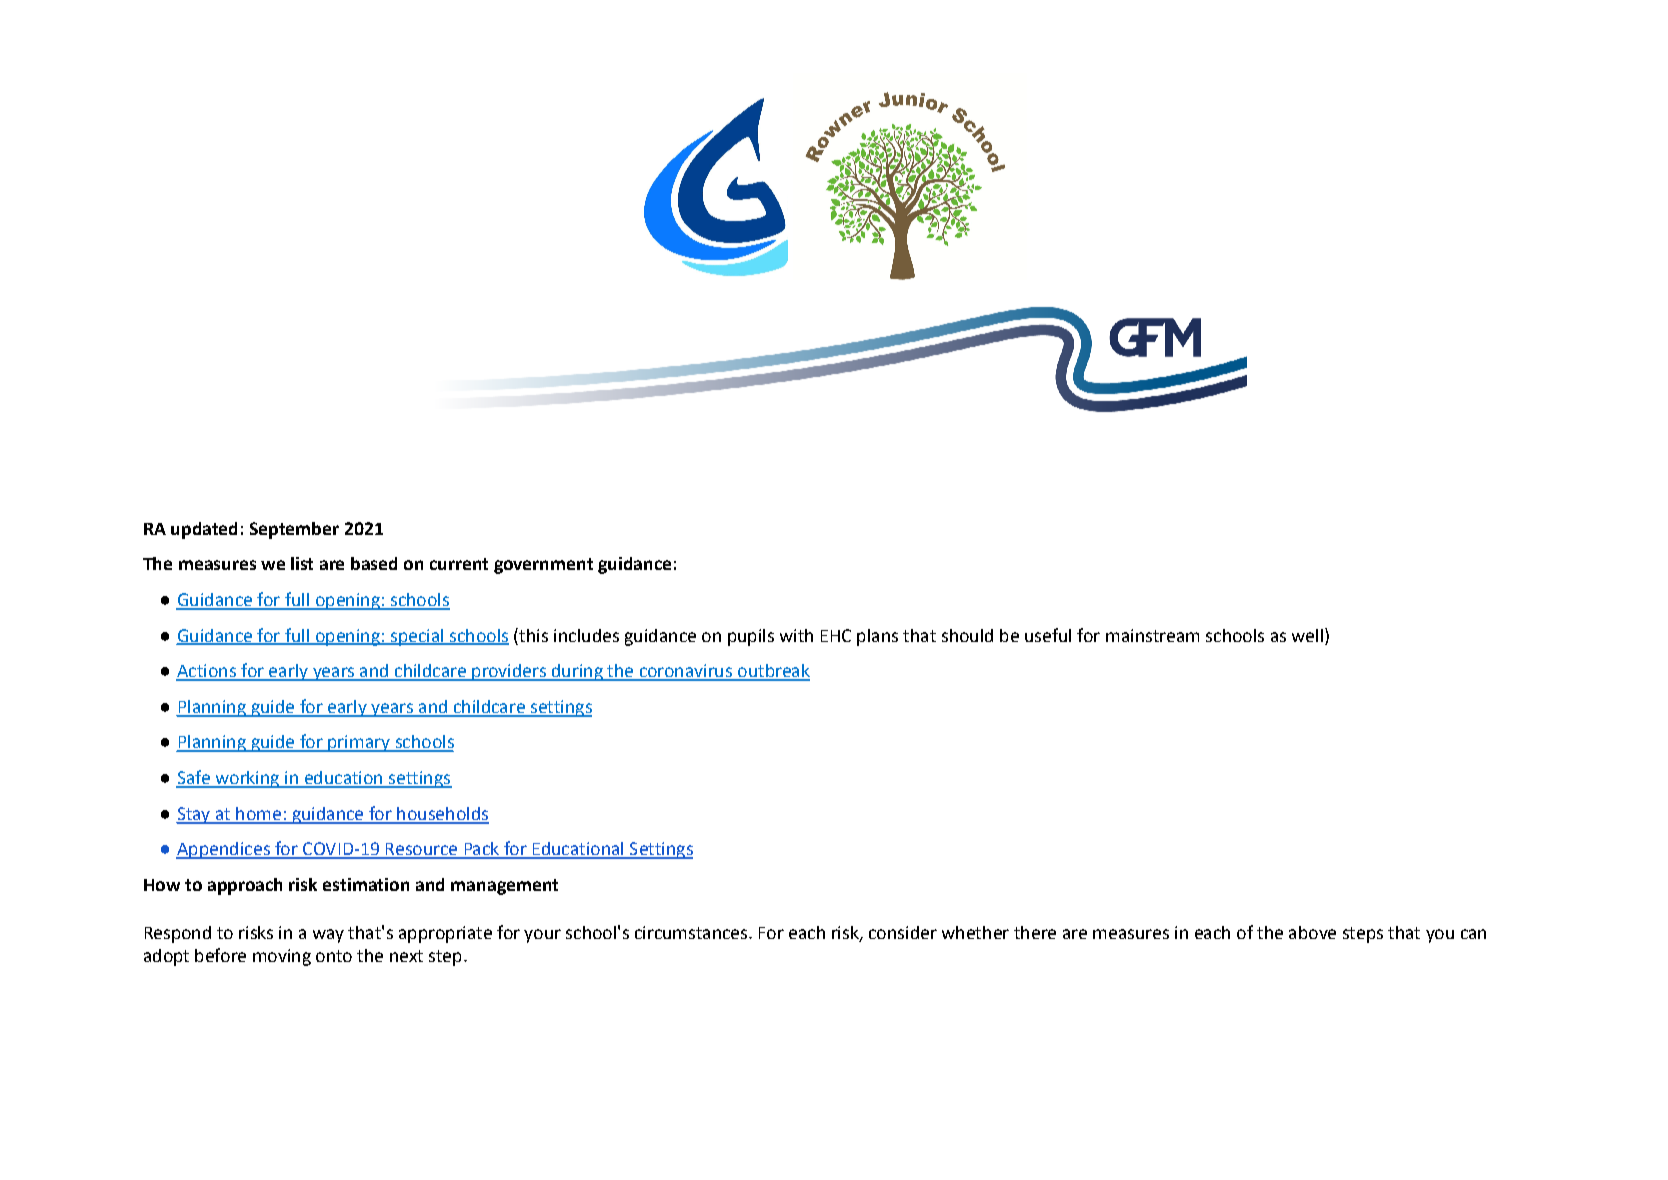  I want to click on well, so click(1307, 635).
